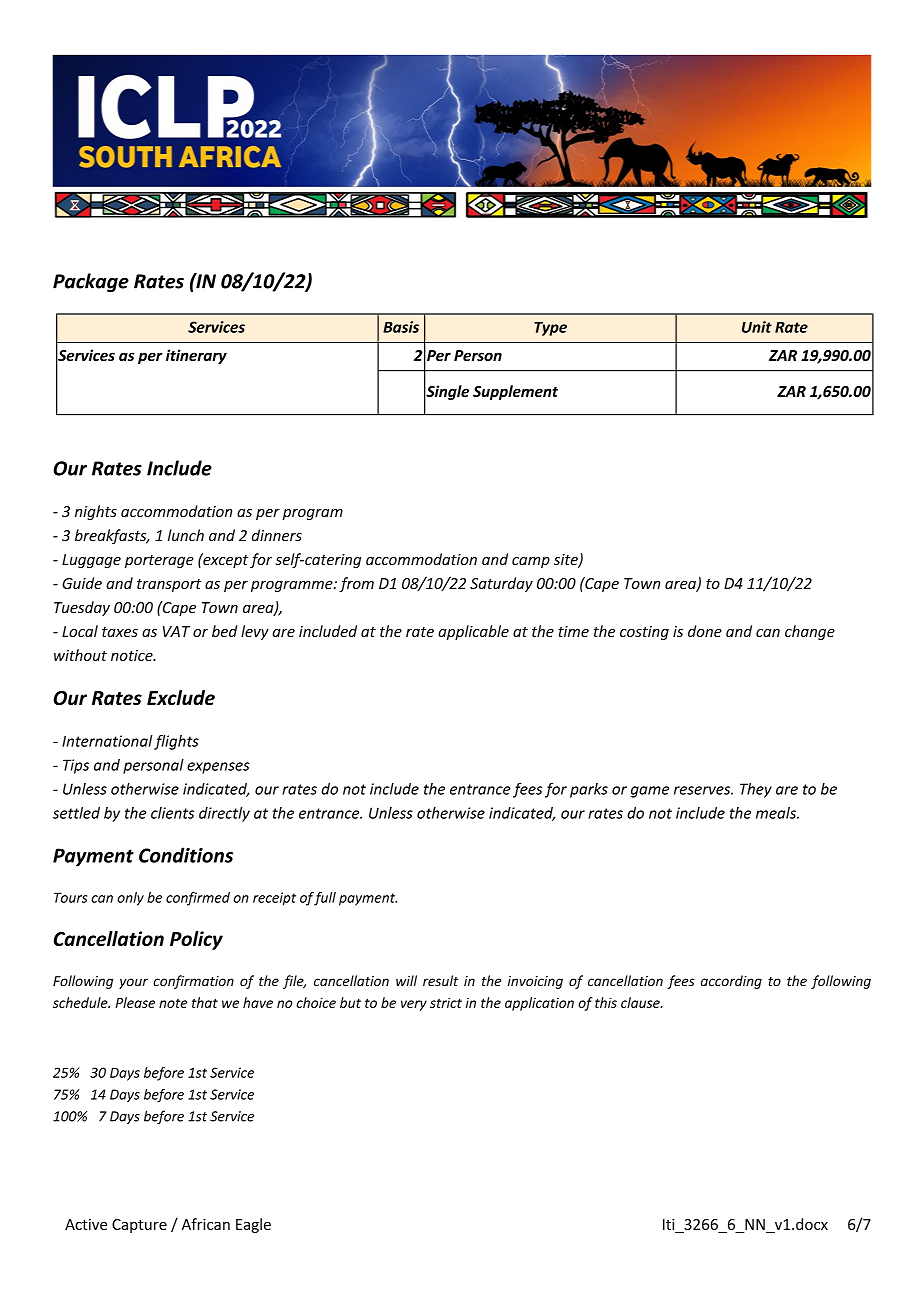 Image resolution: width=924 pixels, height=1308 pixels. Describe the element at coordinates (139, 1226) in the screenshot. I see `Capture` at that location.
